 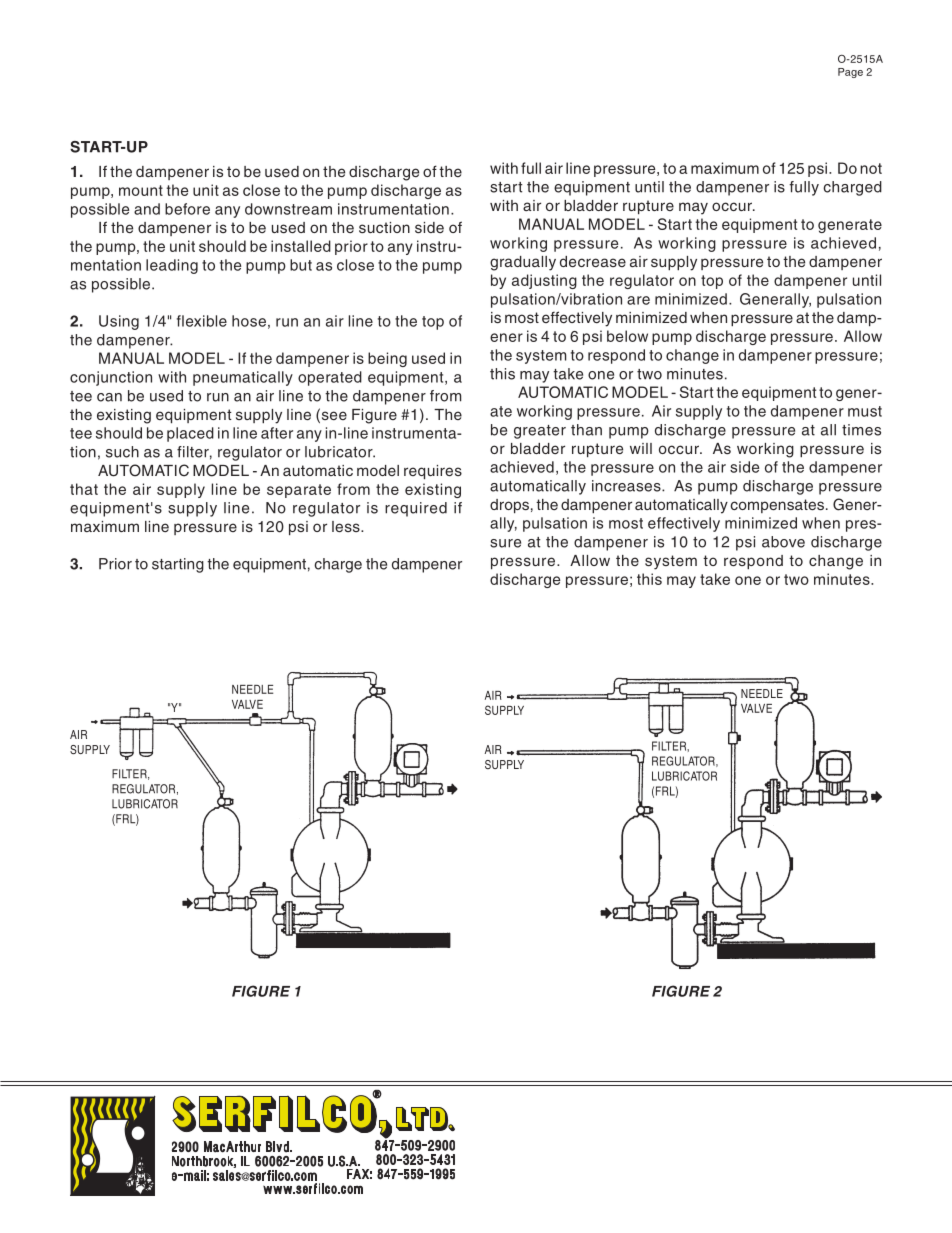 I want to click on must, so click(x=865, y=411).
